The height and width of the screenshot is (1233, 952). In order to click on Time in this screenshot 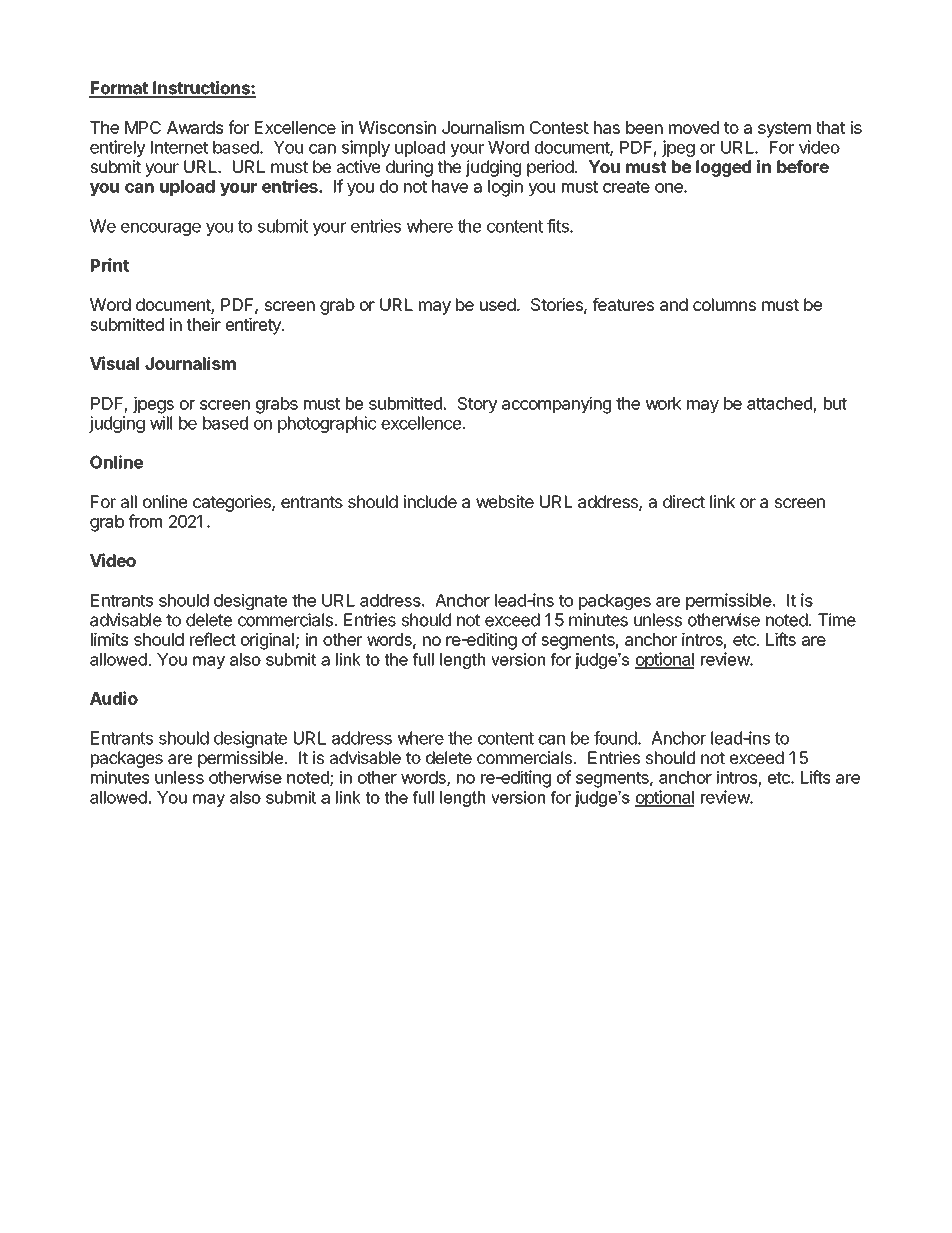, I will do `click(837, 620)`.
